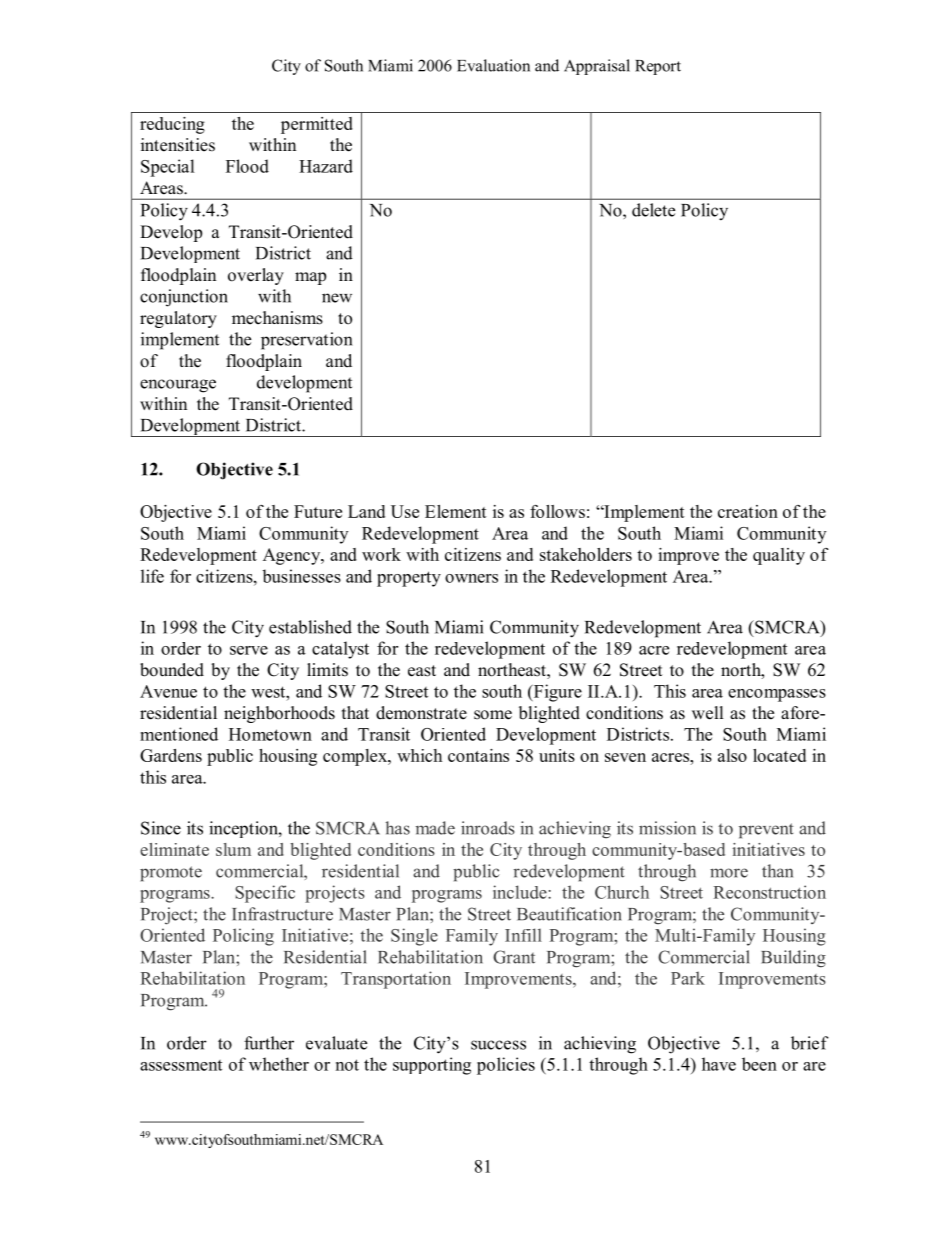 The image size is (952, 1233). I want to click on Report, so click(658, 67).
